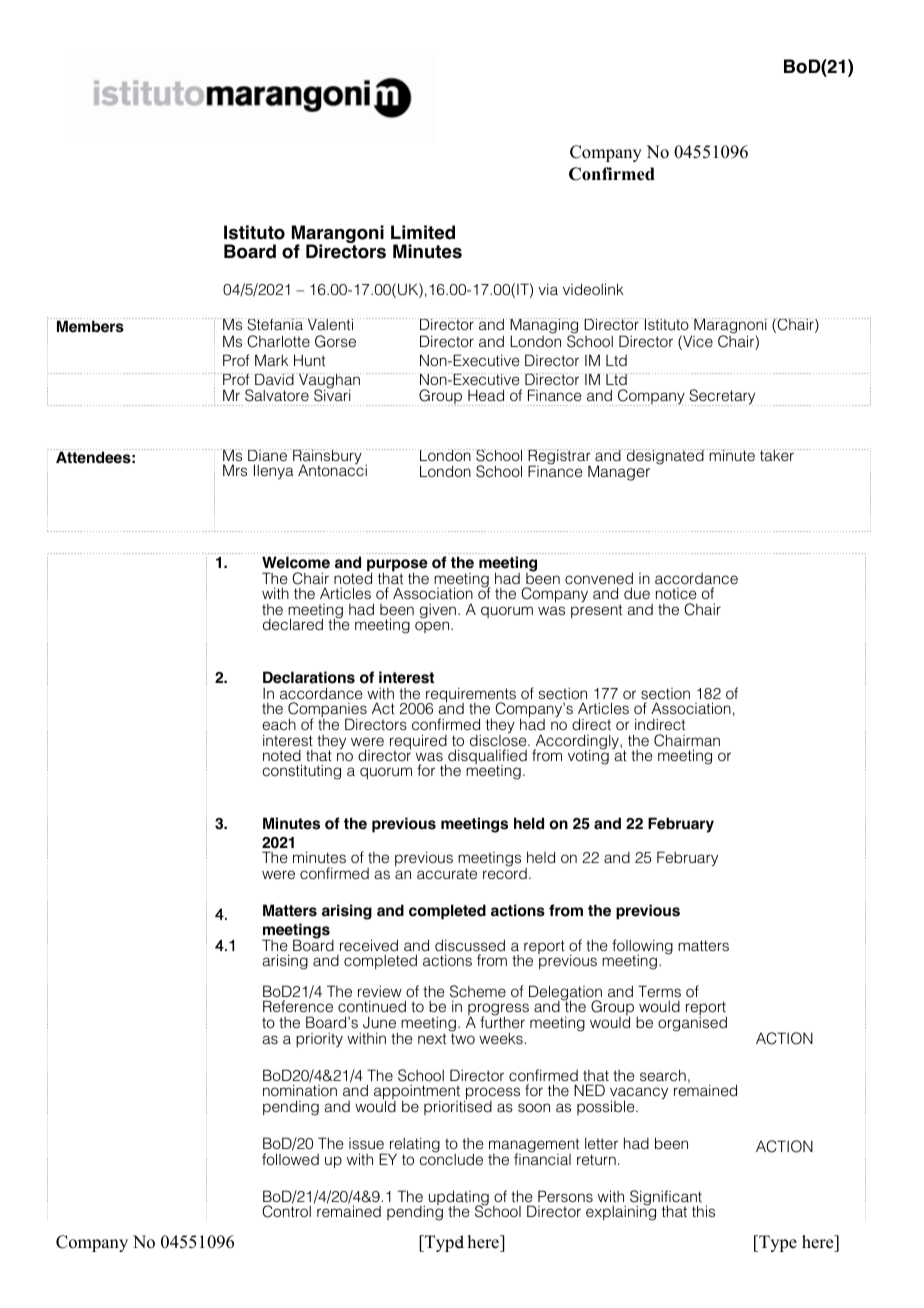 The width and height of the screenshot is (924, 1308). What do you see at coordinates (298, 1006) in the screenshot?
I see `Reference` at bounding box center [298, 1006].
